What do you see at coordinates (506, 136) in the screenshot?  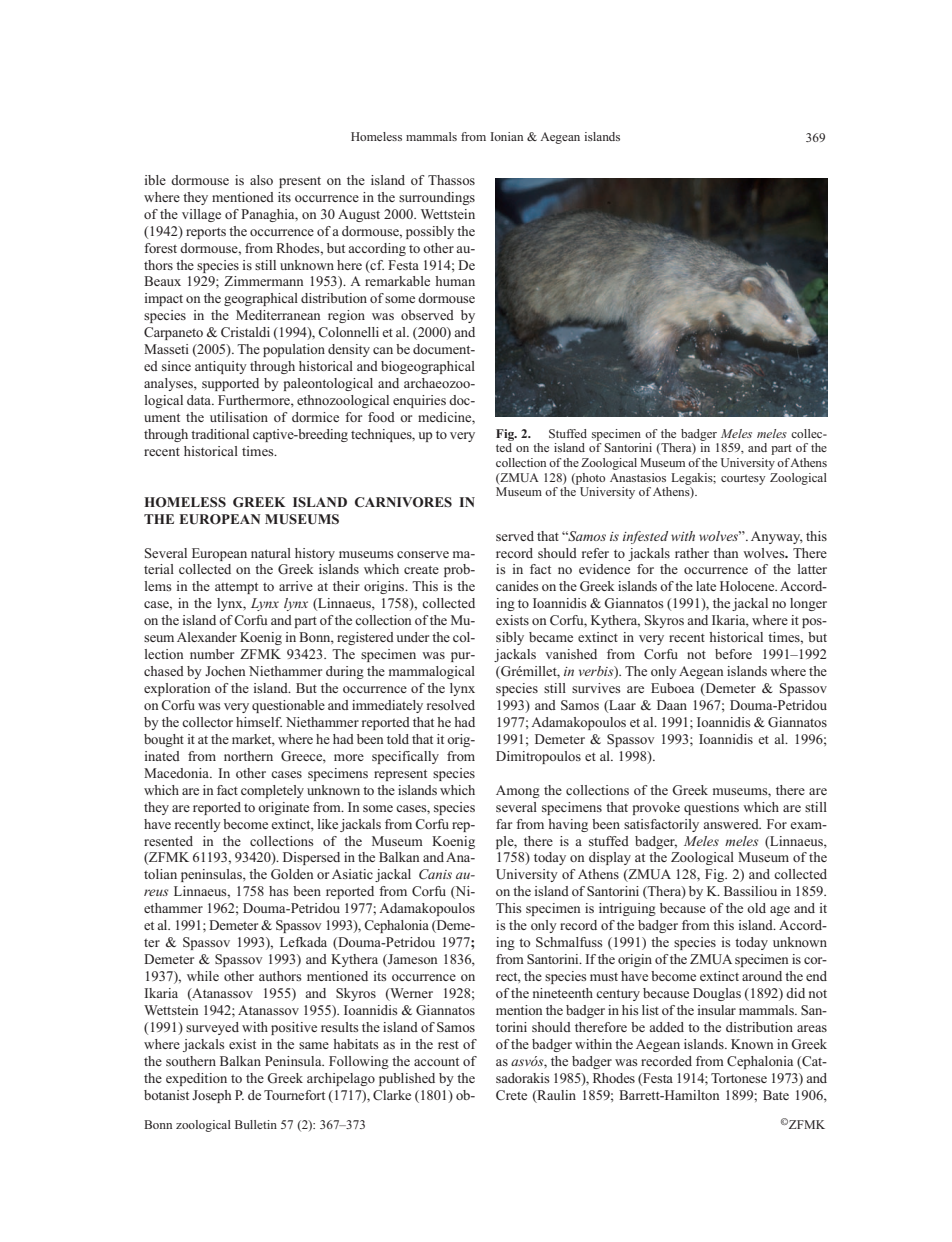 I see `Ionian` at bounding box center [506, 136].
